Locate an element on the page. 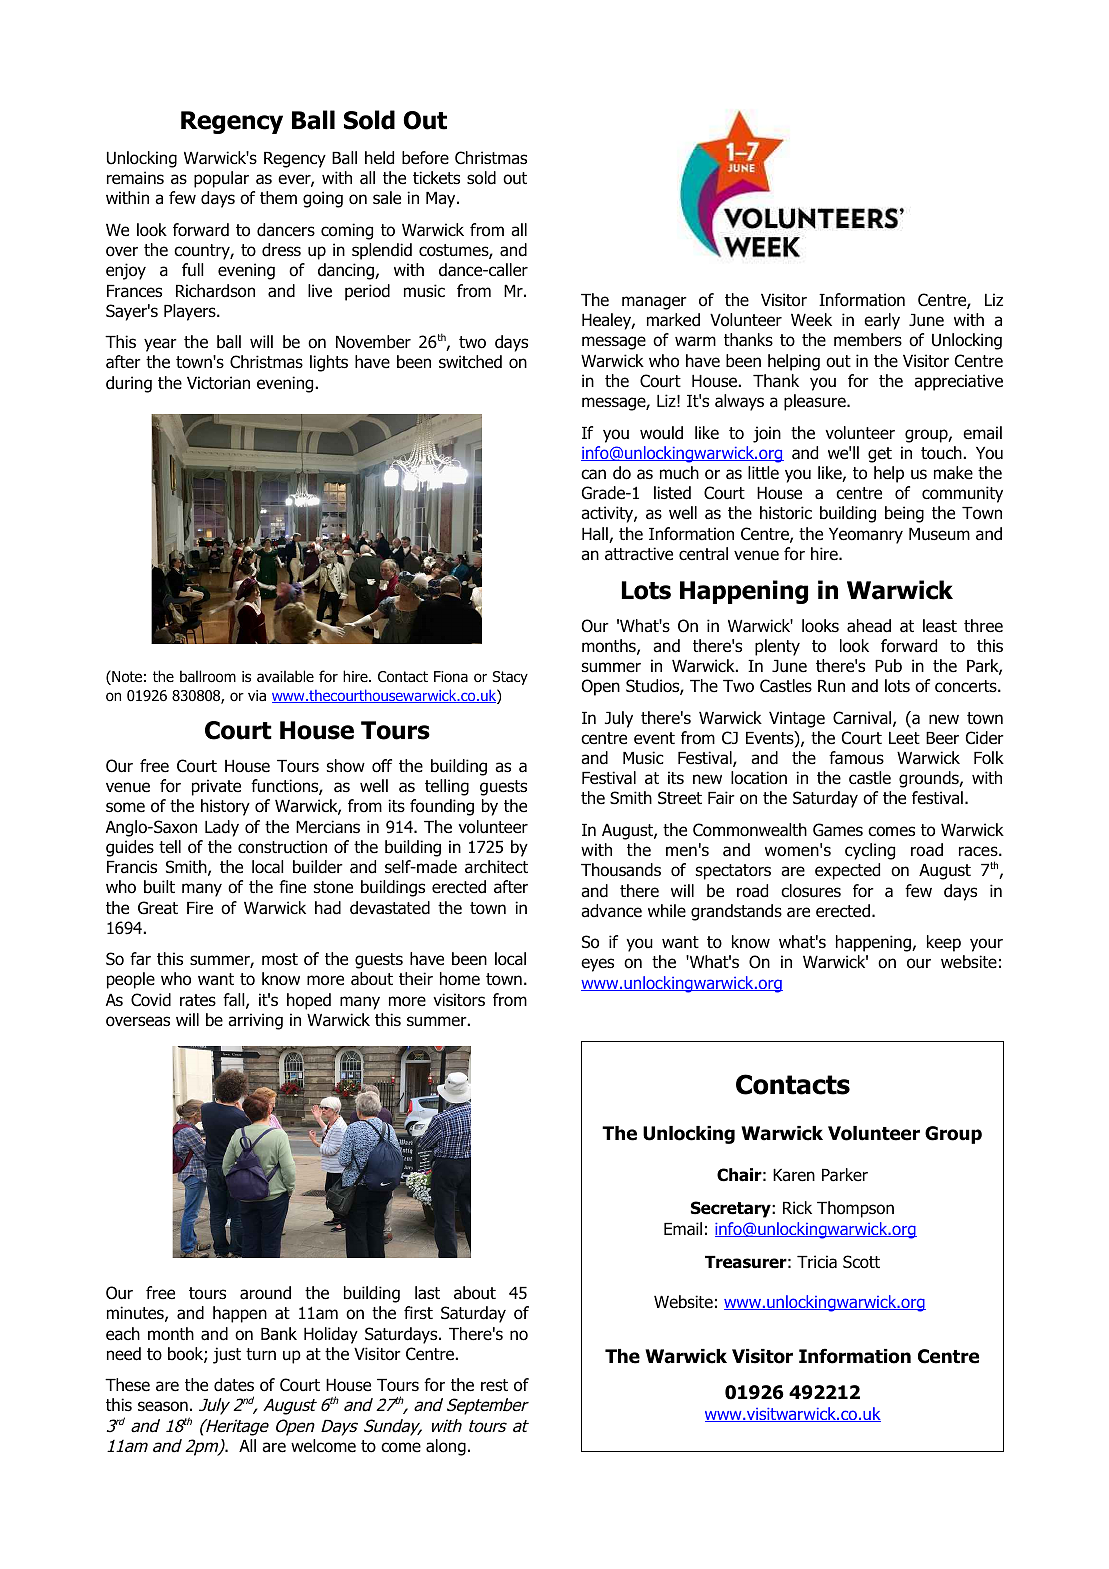 This page has width=1109, height=1569. May is located at coordinates (442, 200).
